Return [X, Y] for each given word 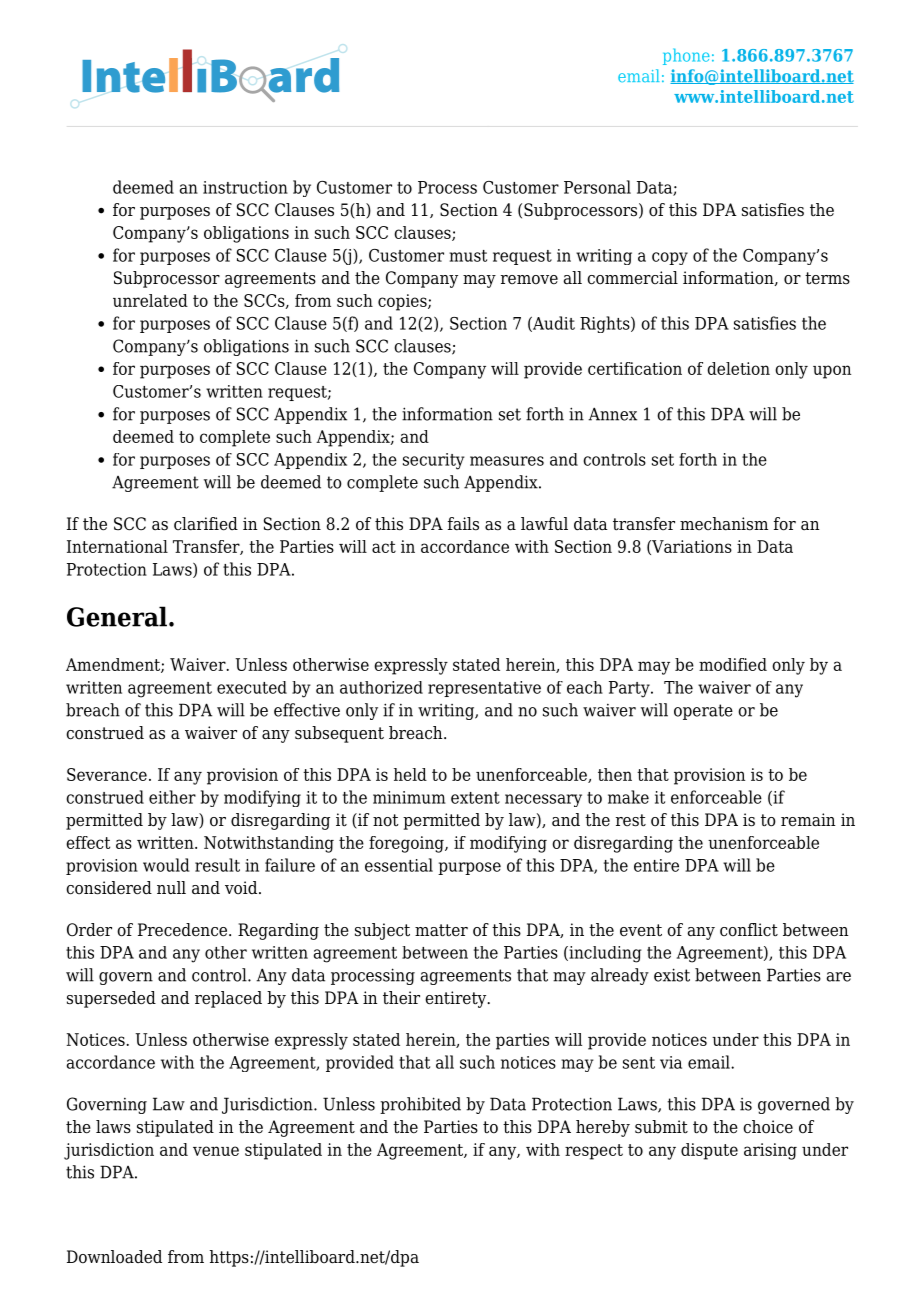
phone [686, 56]
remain [808, 820]
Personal [597, 187]
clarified [206, 524]
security [434, 461]
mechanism [724, 524]
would [166, 865]
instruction [245, 187]
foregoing [407, 844]
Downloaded [114, 1257]
